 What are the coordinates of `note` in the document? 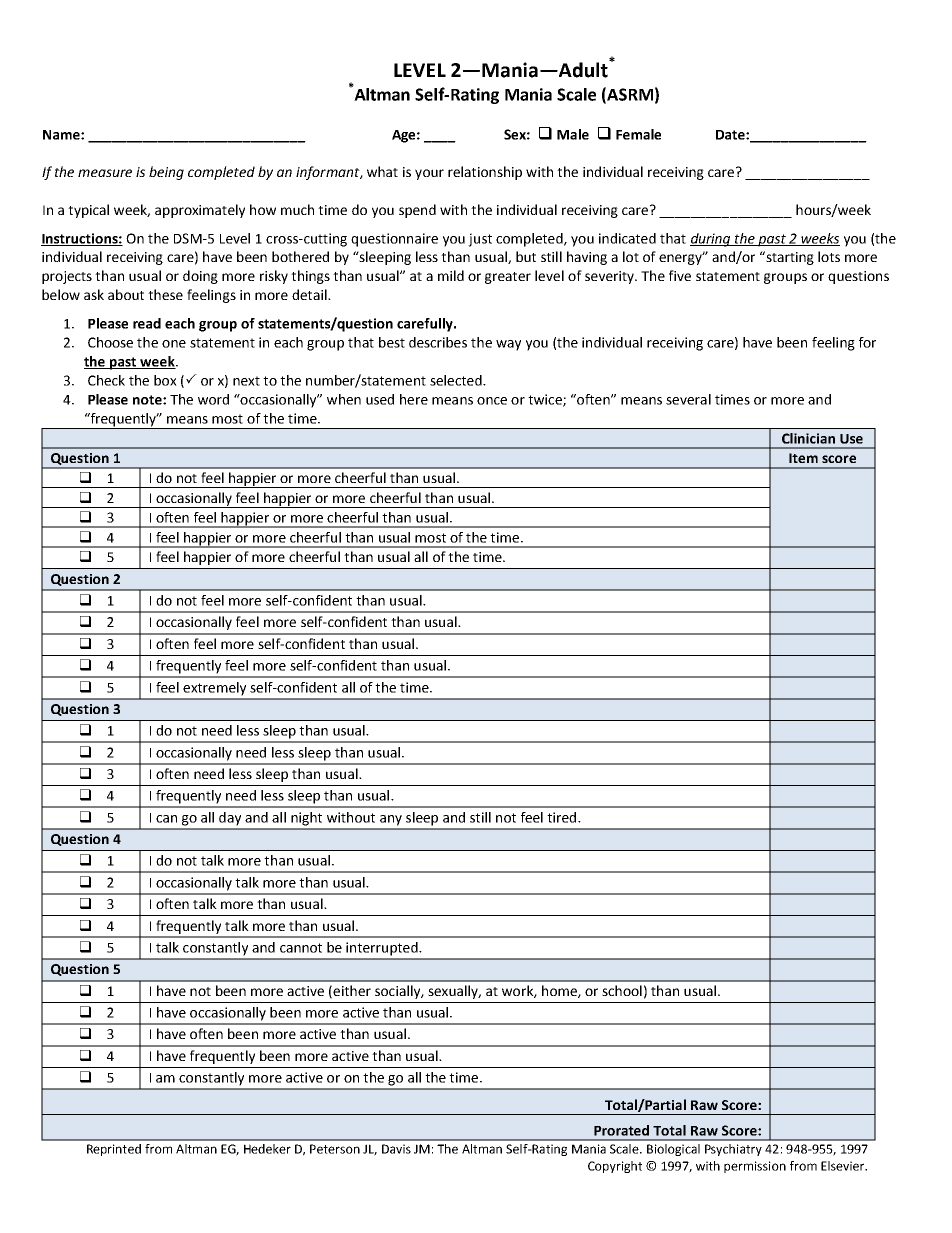 It's located at (148, 400).
